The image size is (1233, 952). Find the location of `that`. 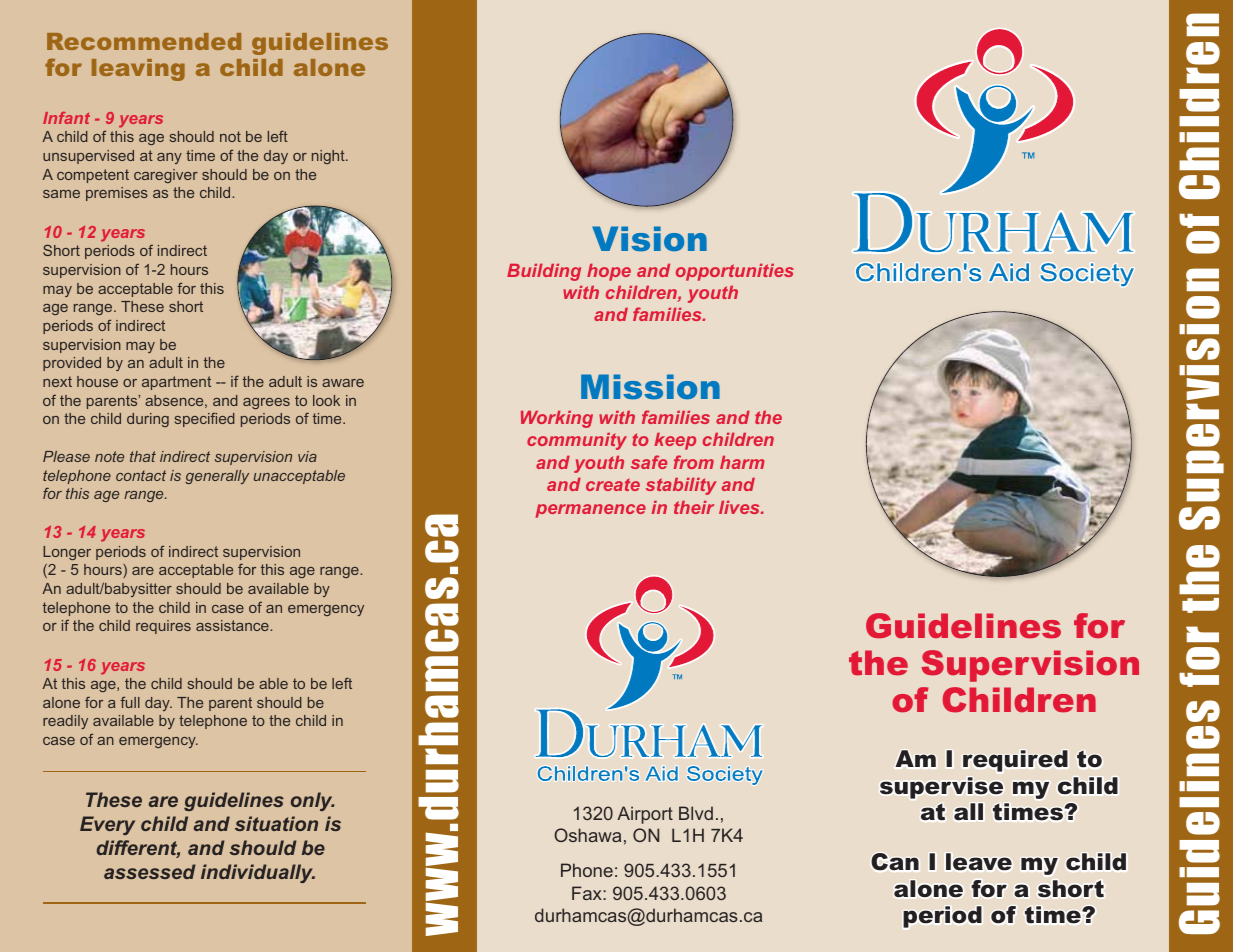

that is located at coordinates (143, 456).
